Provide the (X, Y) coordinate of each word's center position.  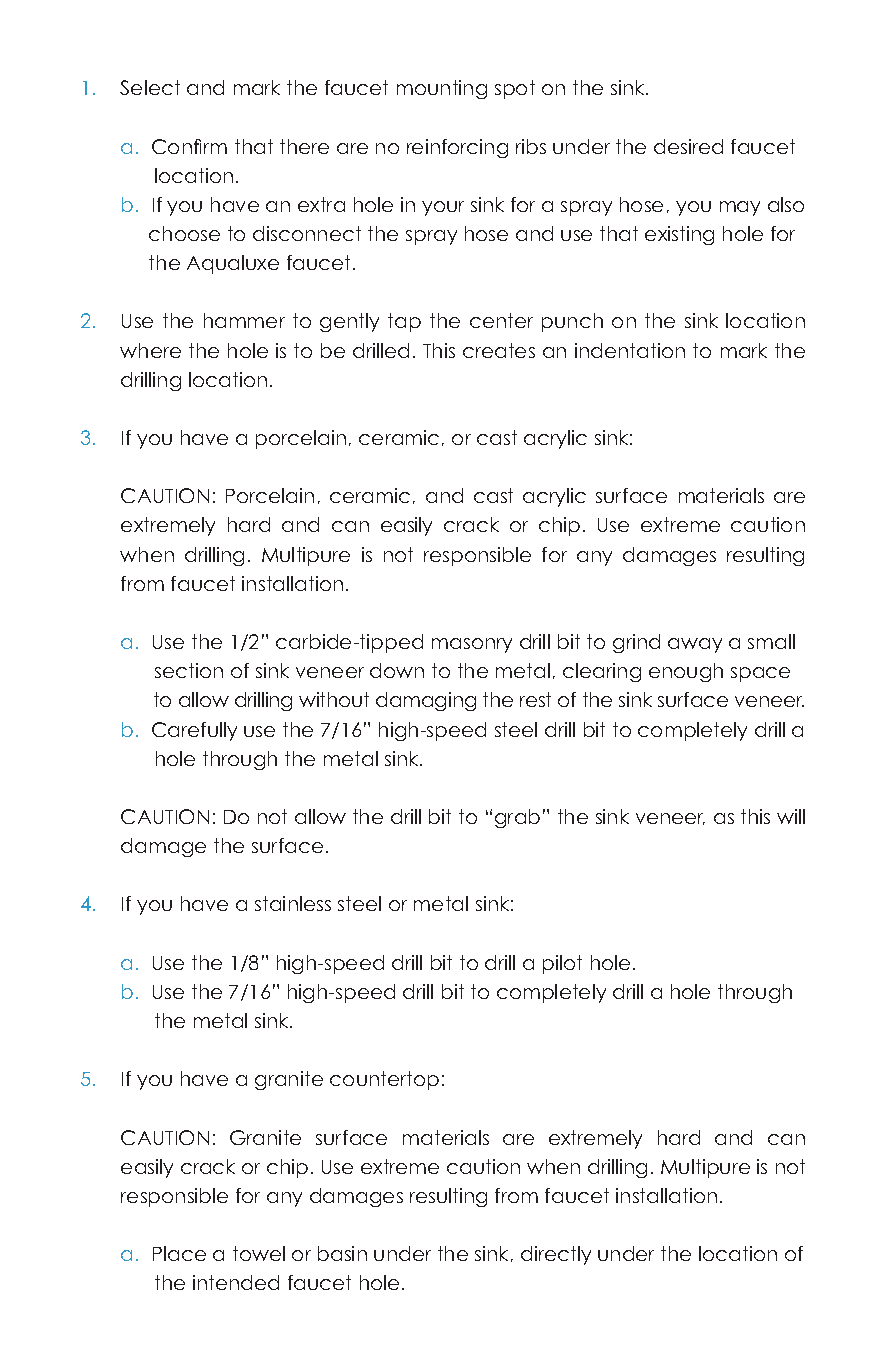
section (189, 670)
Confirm (189, 146)
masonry (472, 645)
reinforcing (457, 148)
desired (688, 146)
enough (686, 672)
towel (259, 1253)
